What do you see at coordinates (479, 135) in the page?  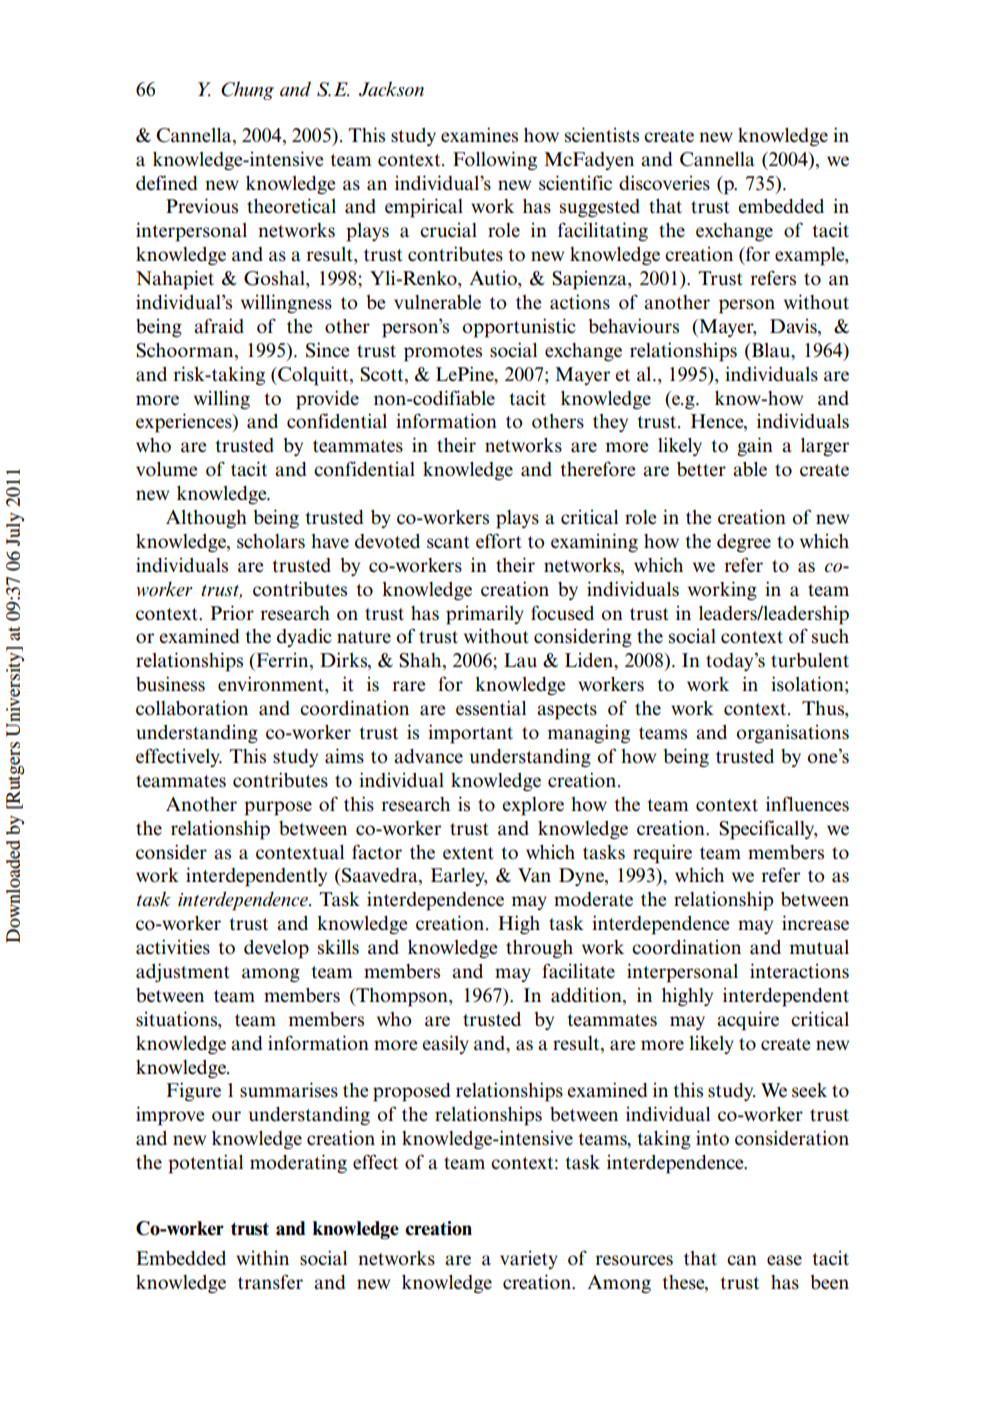 I see `examines` at bounding box center [479, 135].
